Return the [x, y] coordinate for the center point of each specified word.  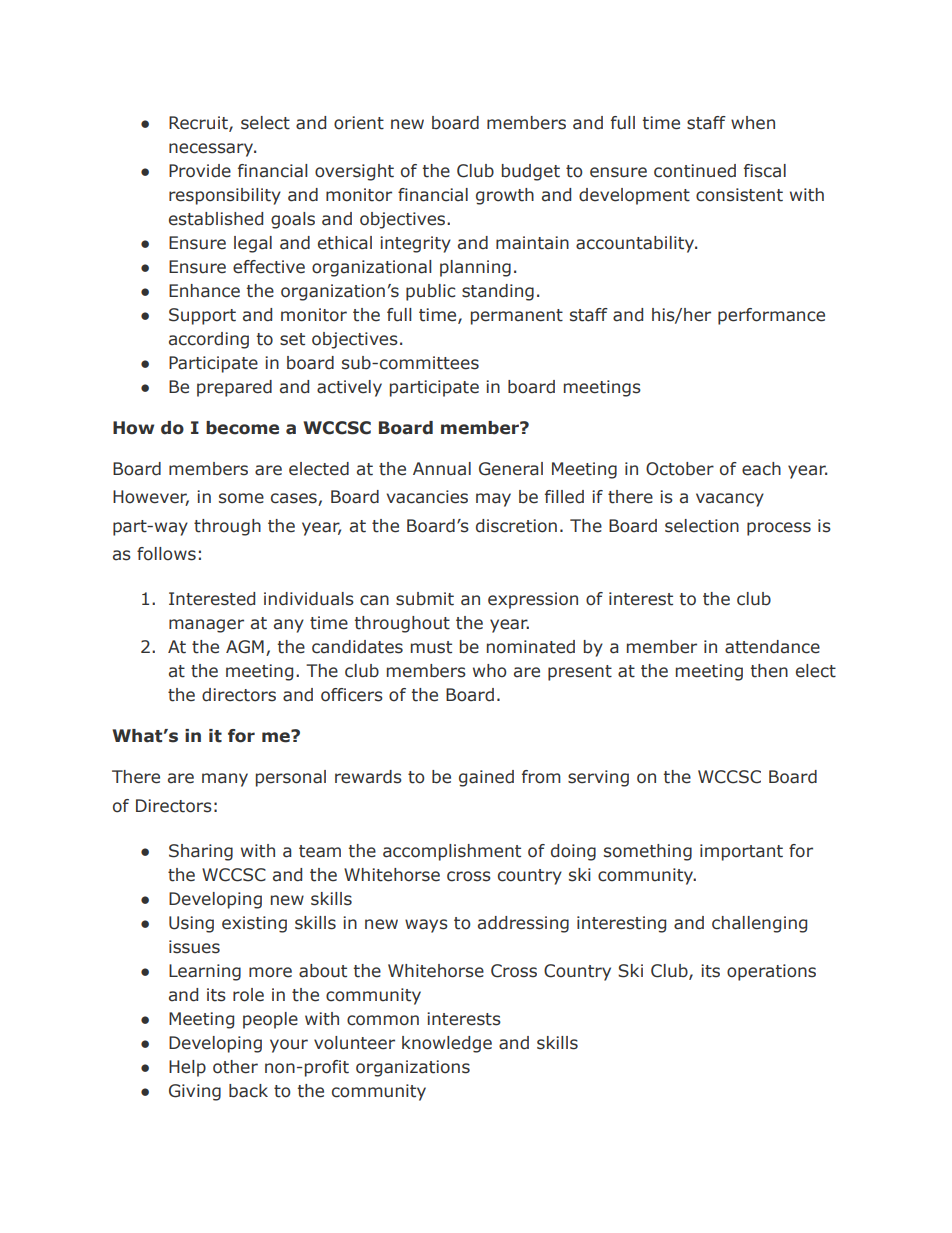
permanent [517, 317]
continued [695, 171]
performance [771, 316]
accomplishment [452, 852]
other [235, 1067]
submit [425, 599]
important [741, 852]
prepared [234, 388]
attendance [772, 647]
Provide [200, 171]
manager [206, 626]
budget [531, 172]
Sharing [201, 852]
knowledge [447, 1044]
